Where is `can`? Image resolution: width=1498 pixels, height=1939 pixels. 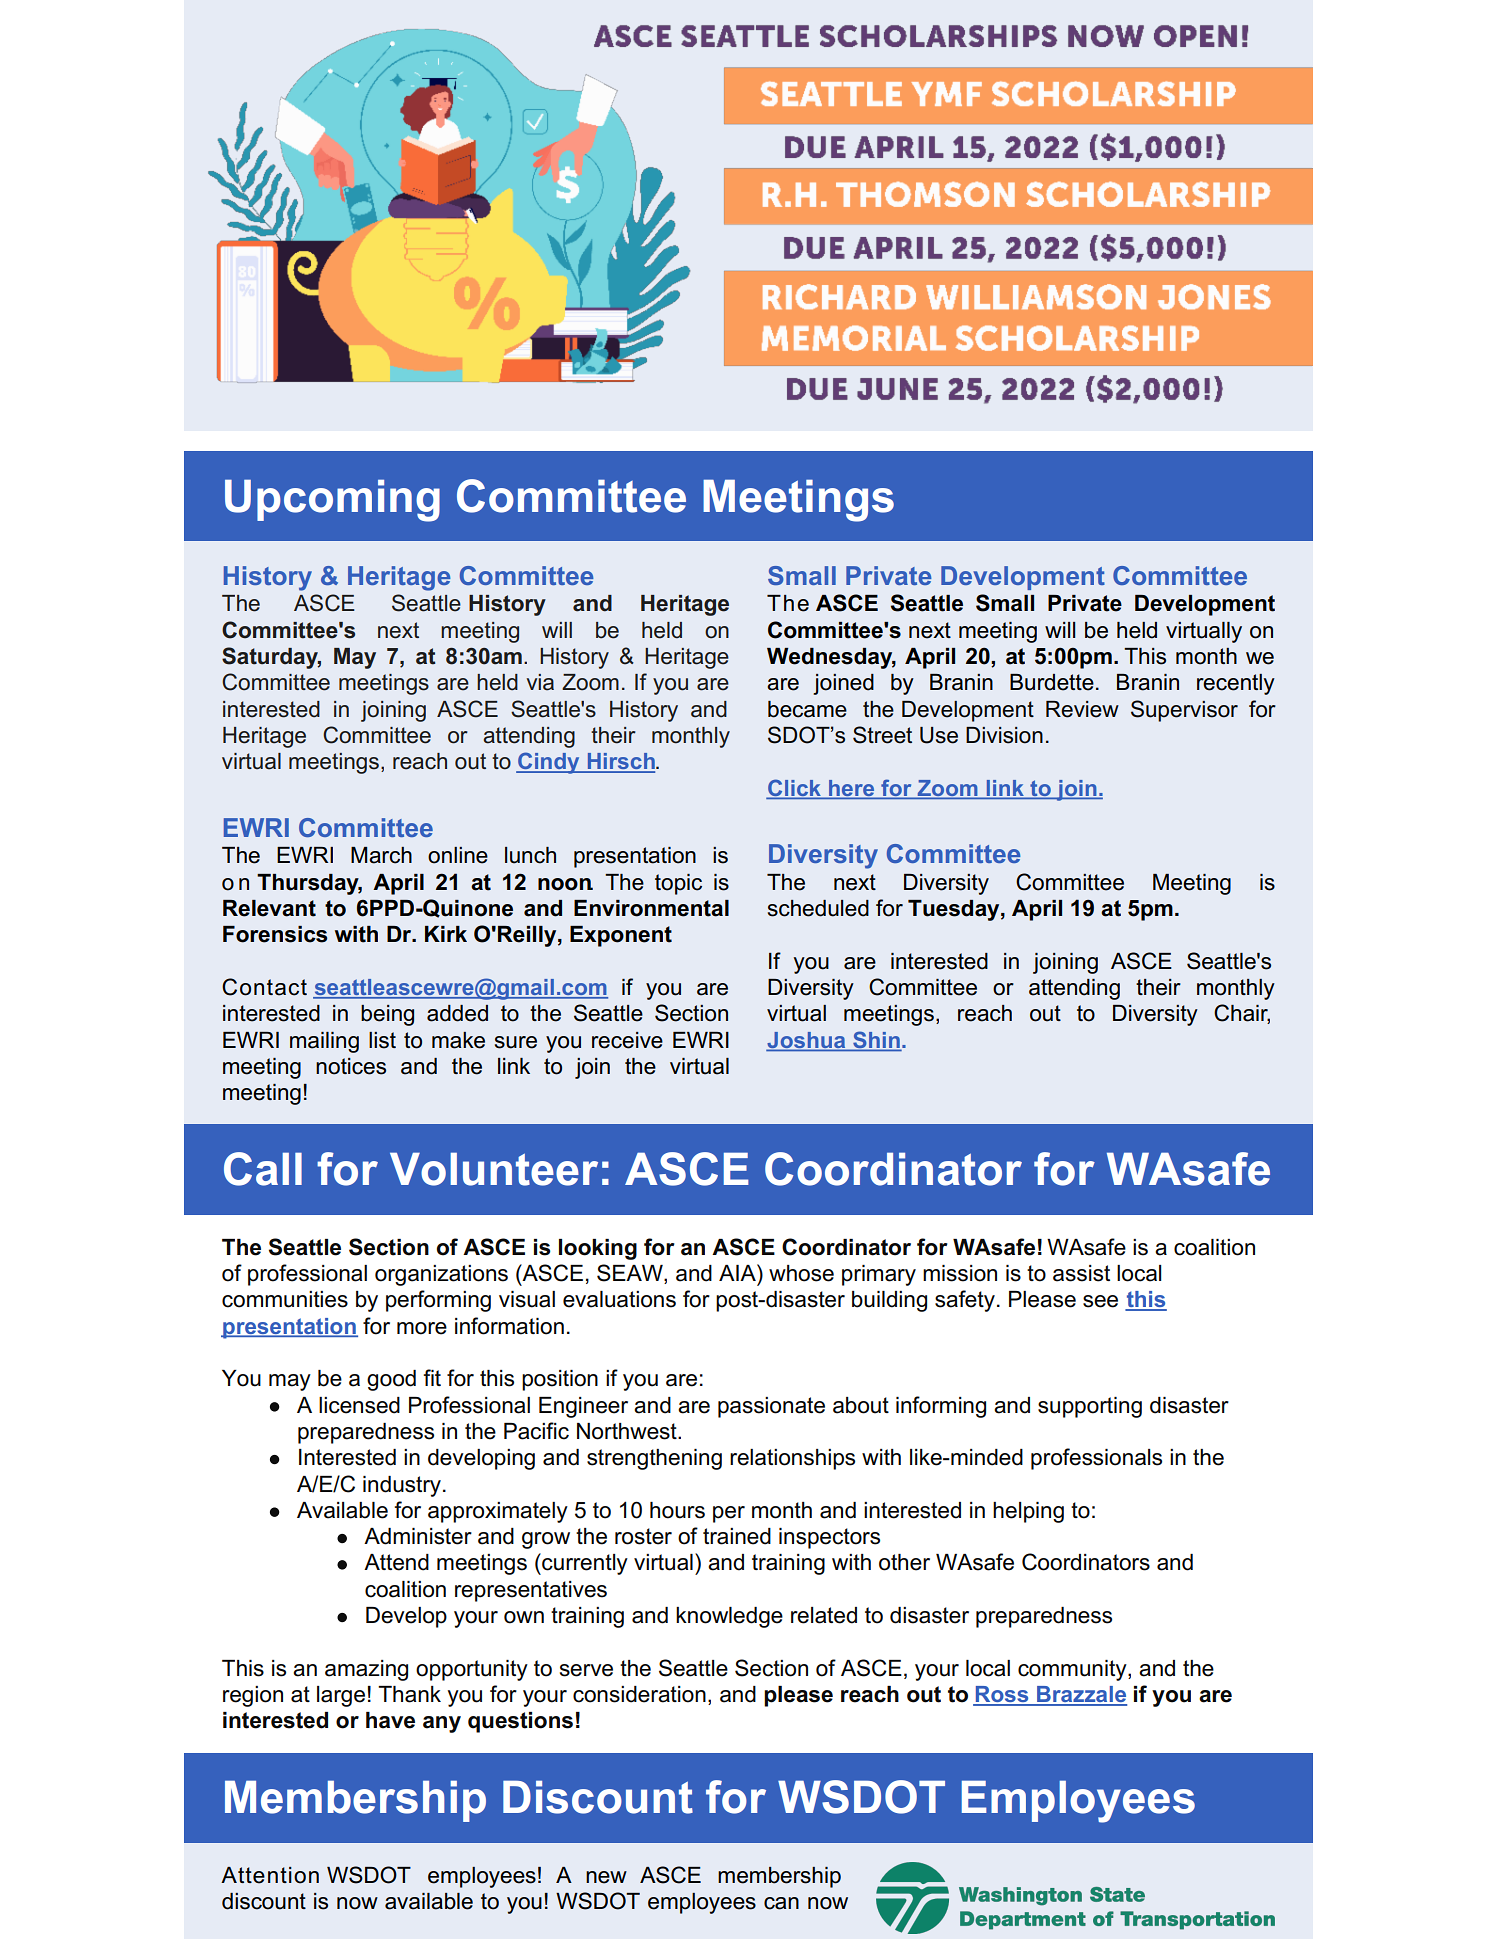 can is located at coordinates (781, 1903).
